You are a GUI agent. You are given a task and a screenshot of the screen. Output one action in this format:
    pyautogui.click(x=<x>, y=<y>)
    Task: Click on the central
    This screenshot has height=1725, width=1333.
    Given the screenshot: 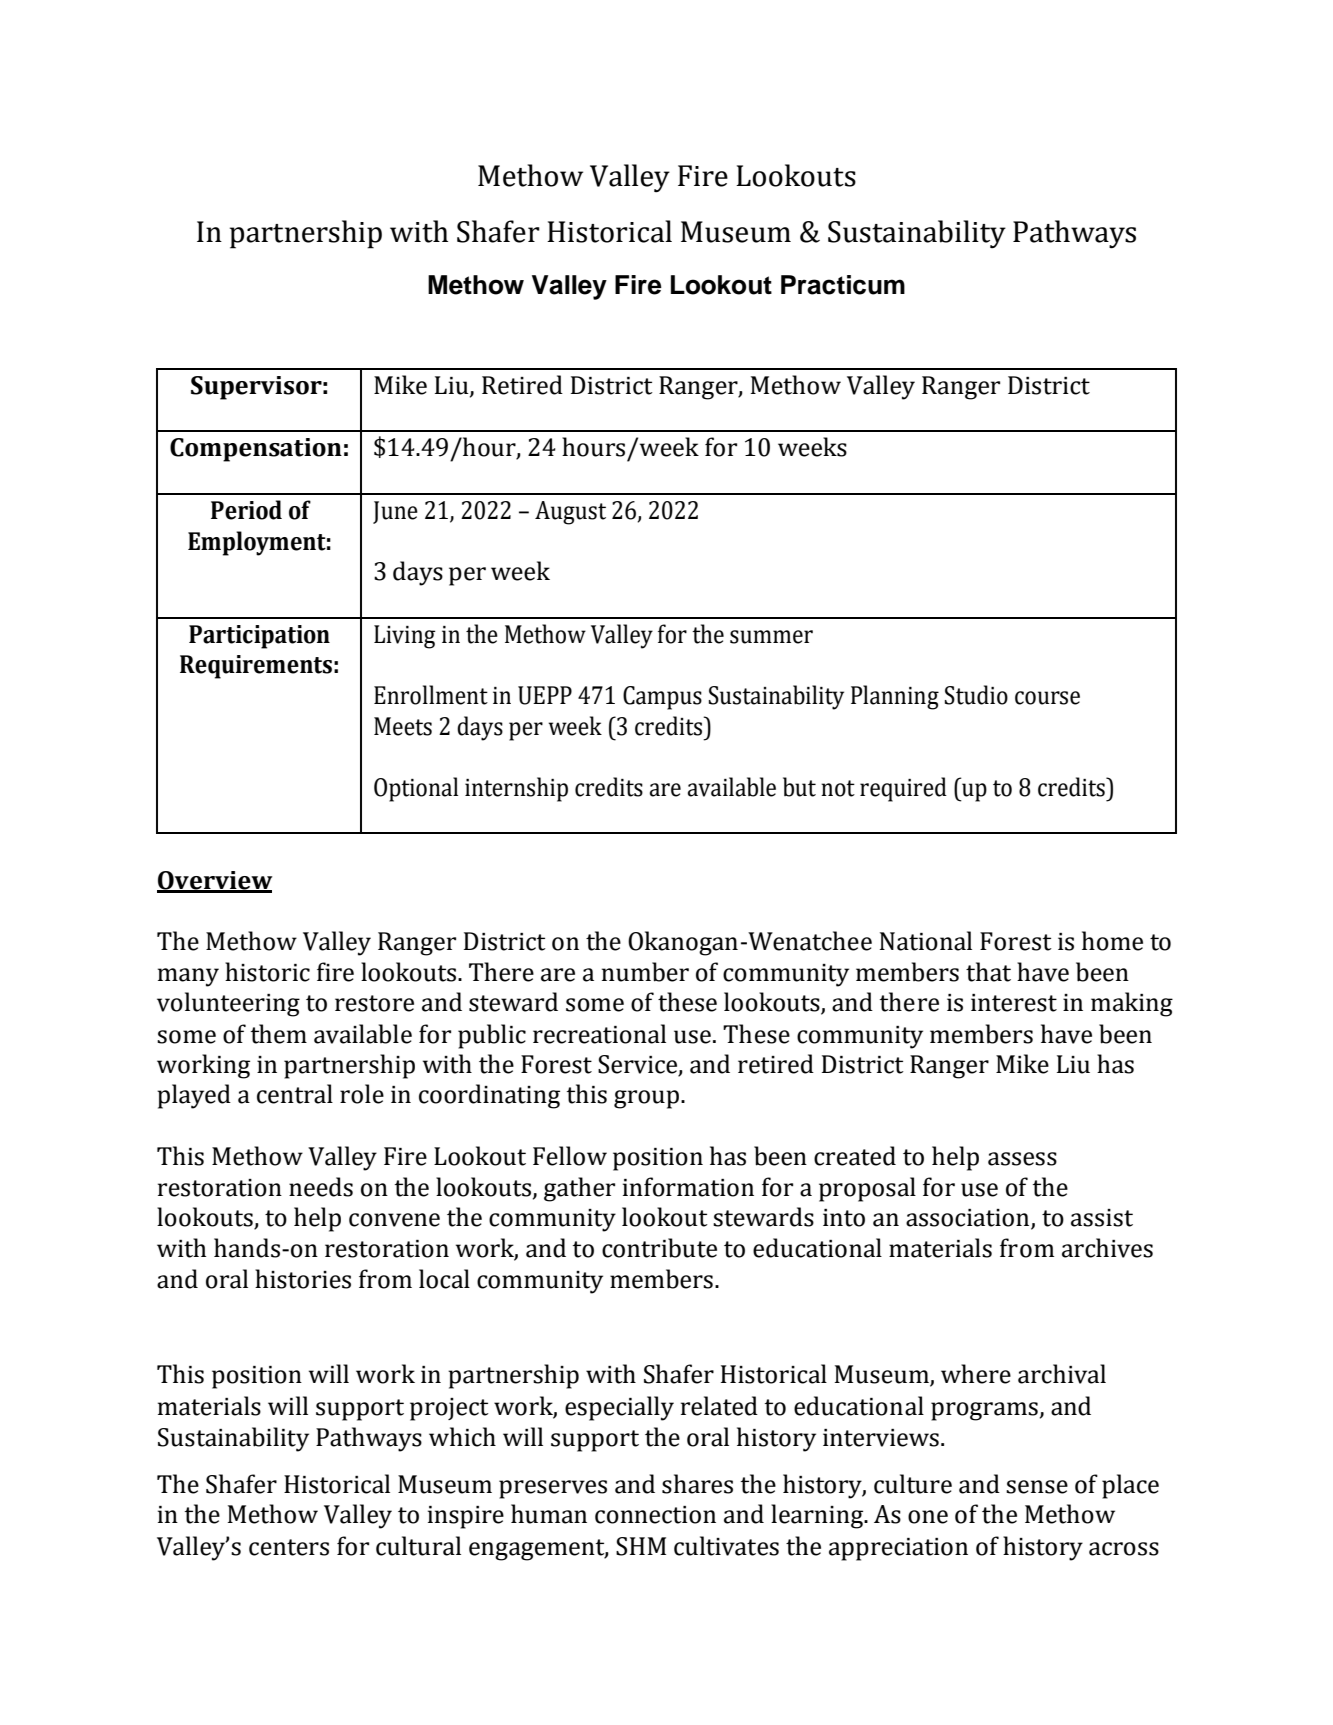 What is the action you would take?
    pyautogui.click(x=295, y=1094)
